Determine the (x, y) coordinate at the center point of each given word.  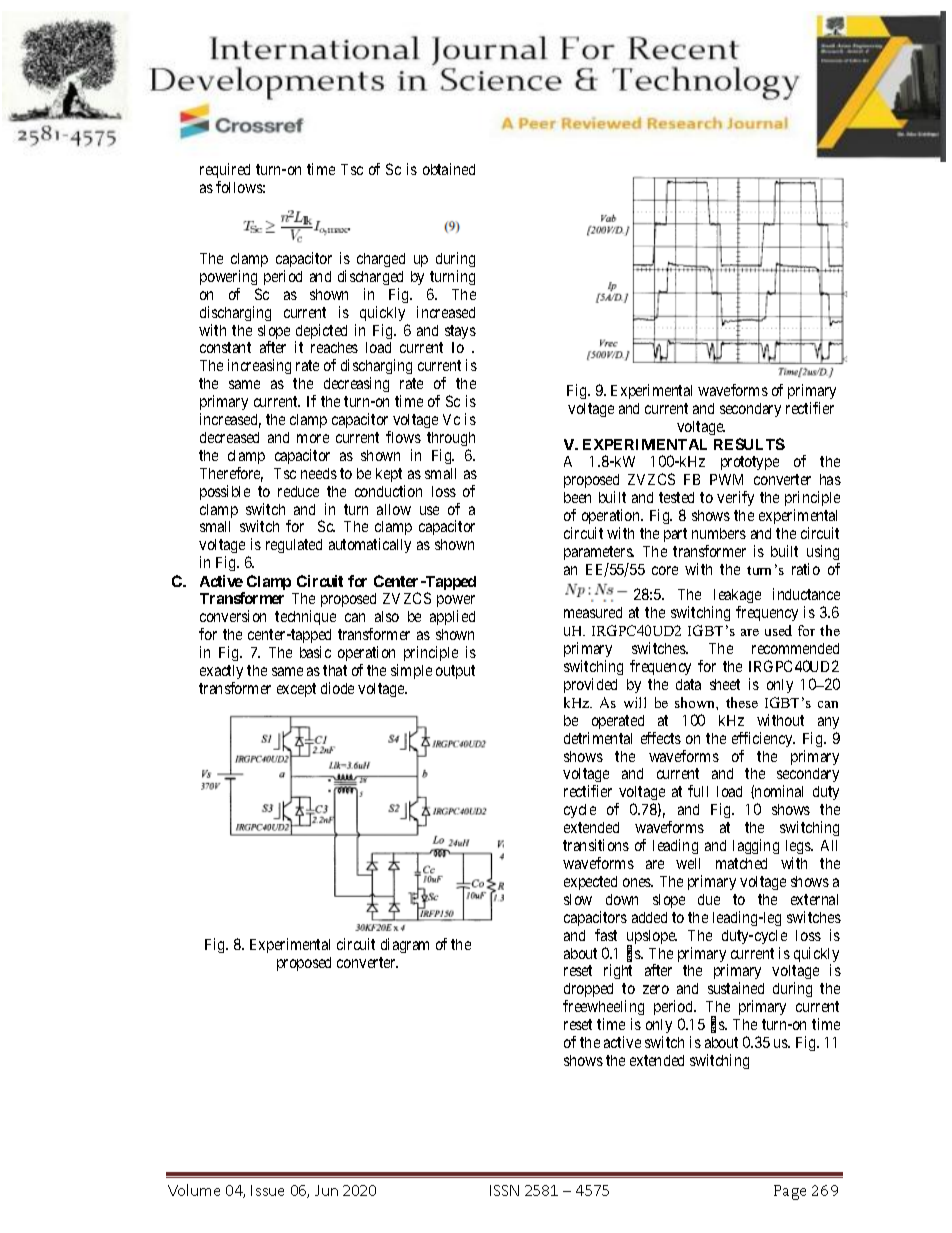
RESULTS (749, 444)
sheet (725, 684)
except (296, 690)
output (455, 672)
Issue (267, 1190)
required (225, 170)
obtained (449, 169)
